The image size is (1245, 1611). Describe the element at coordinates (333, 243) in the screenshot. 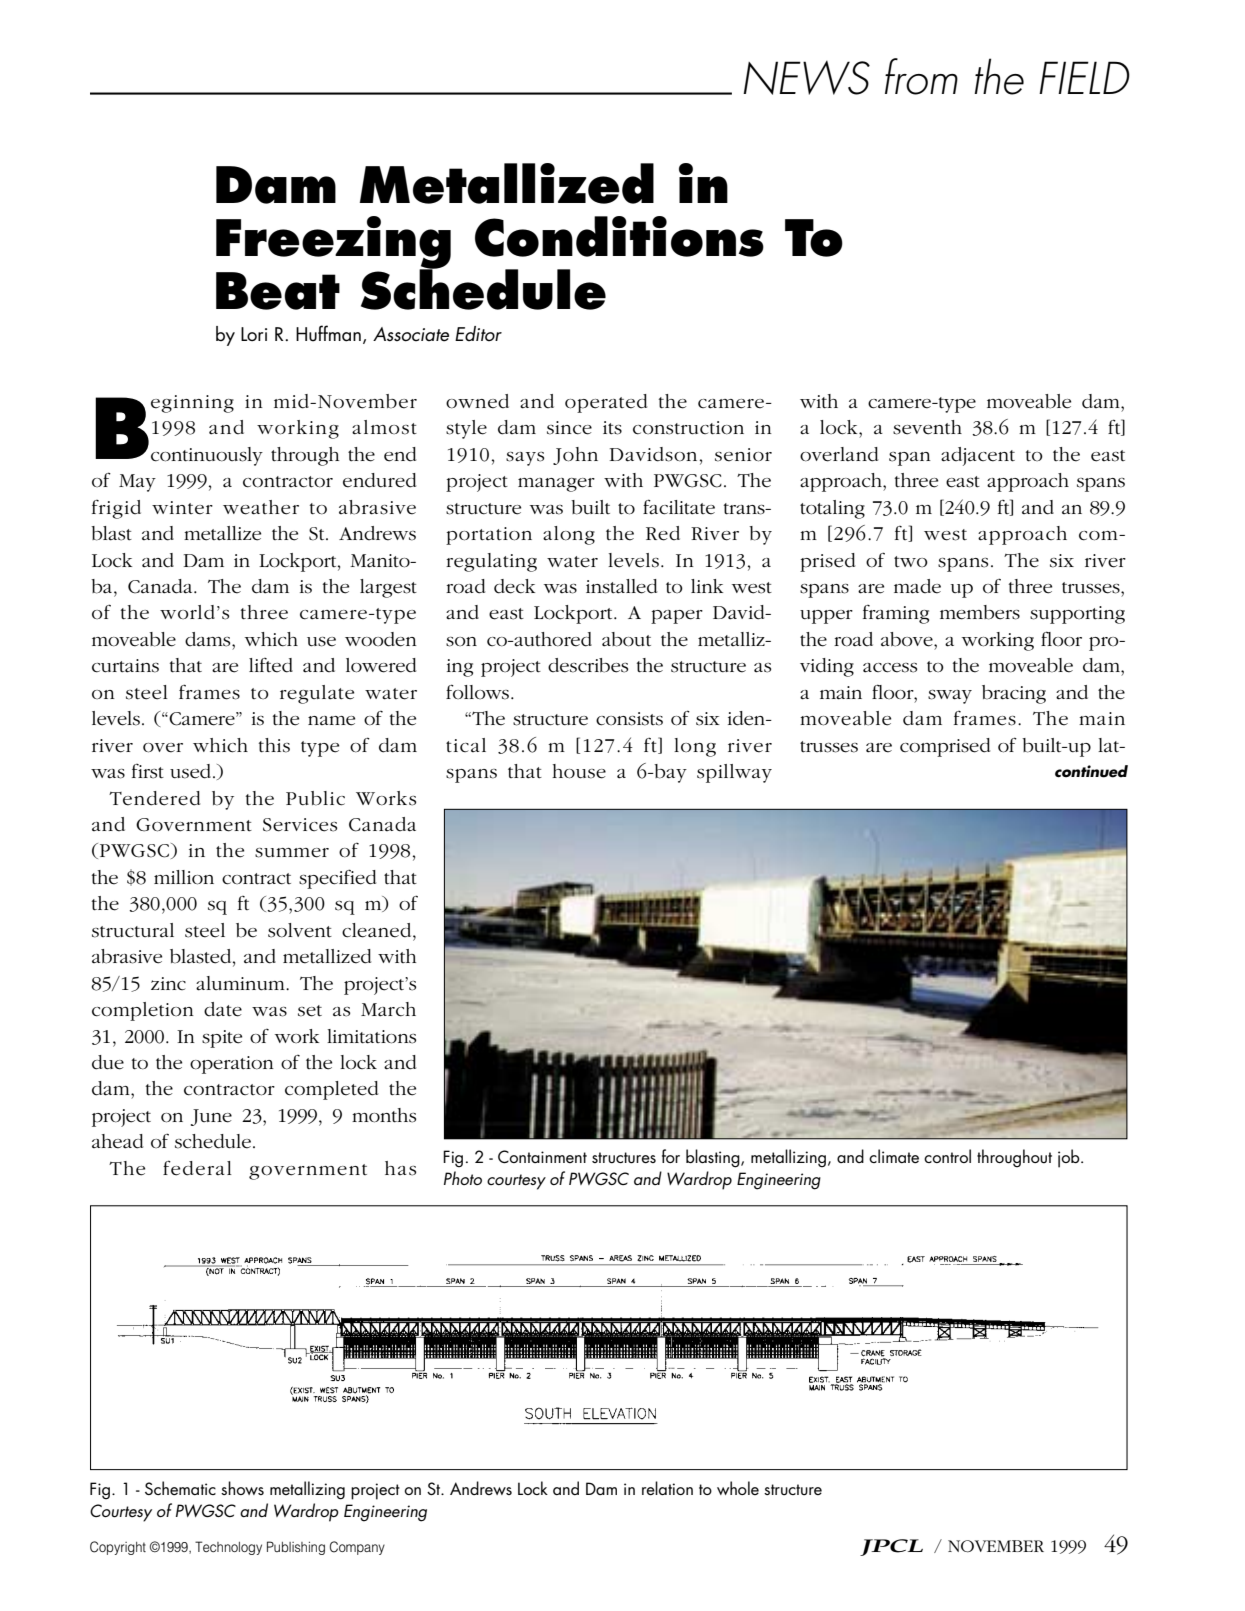

I see `Freezing` at that location.
